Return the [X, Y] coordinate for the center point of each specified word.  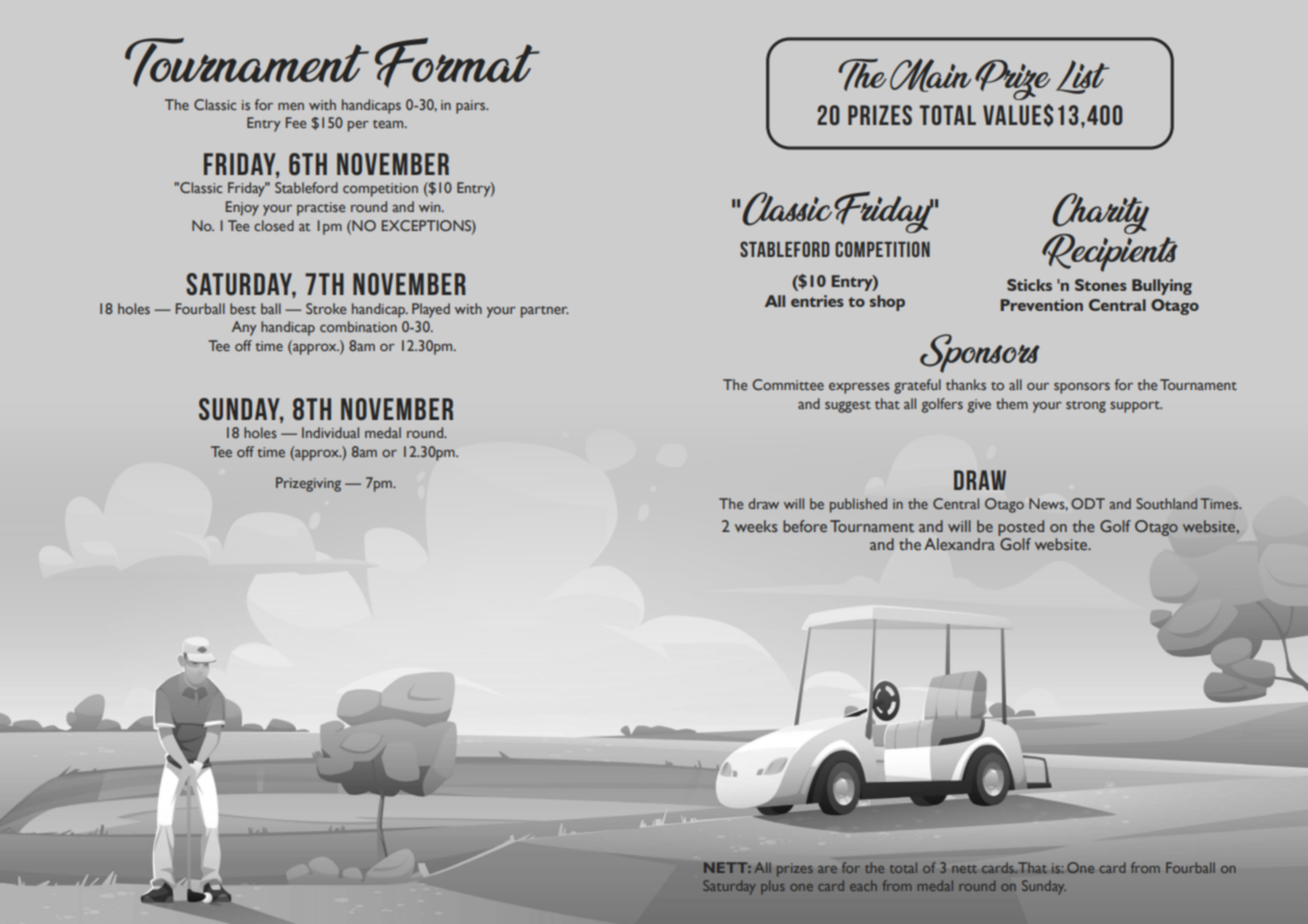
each [863, 885]
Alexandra [959, 544]
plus [773, 887]
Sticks [1029, 285]
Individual [330, 432]
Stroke [326, 308]
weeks [756, 526]
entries [817, 301]
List [1082, 77]
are [827, 869]
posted [1021, 528]
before [805, 526]
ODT [1088, 503]
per [358, 126]
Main [931, 75]
